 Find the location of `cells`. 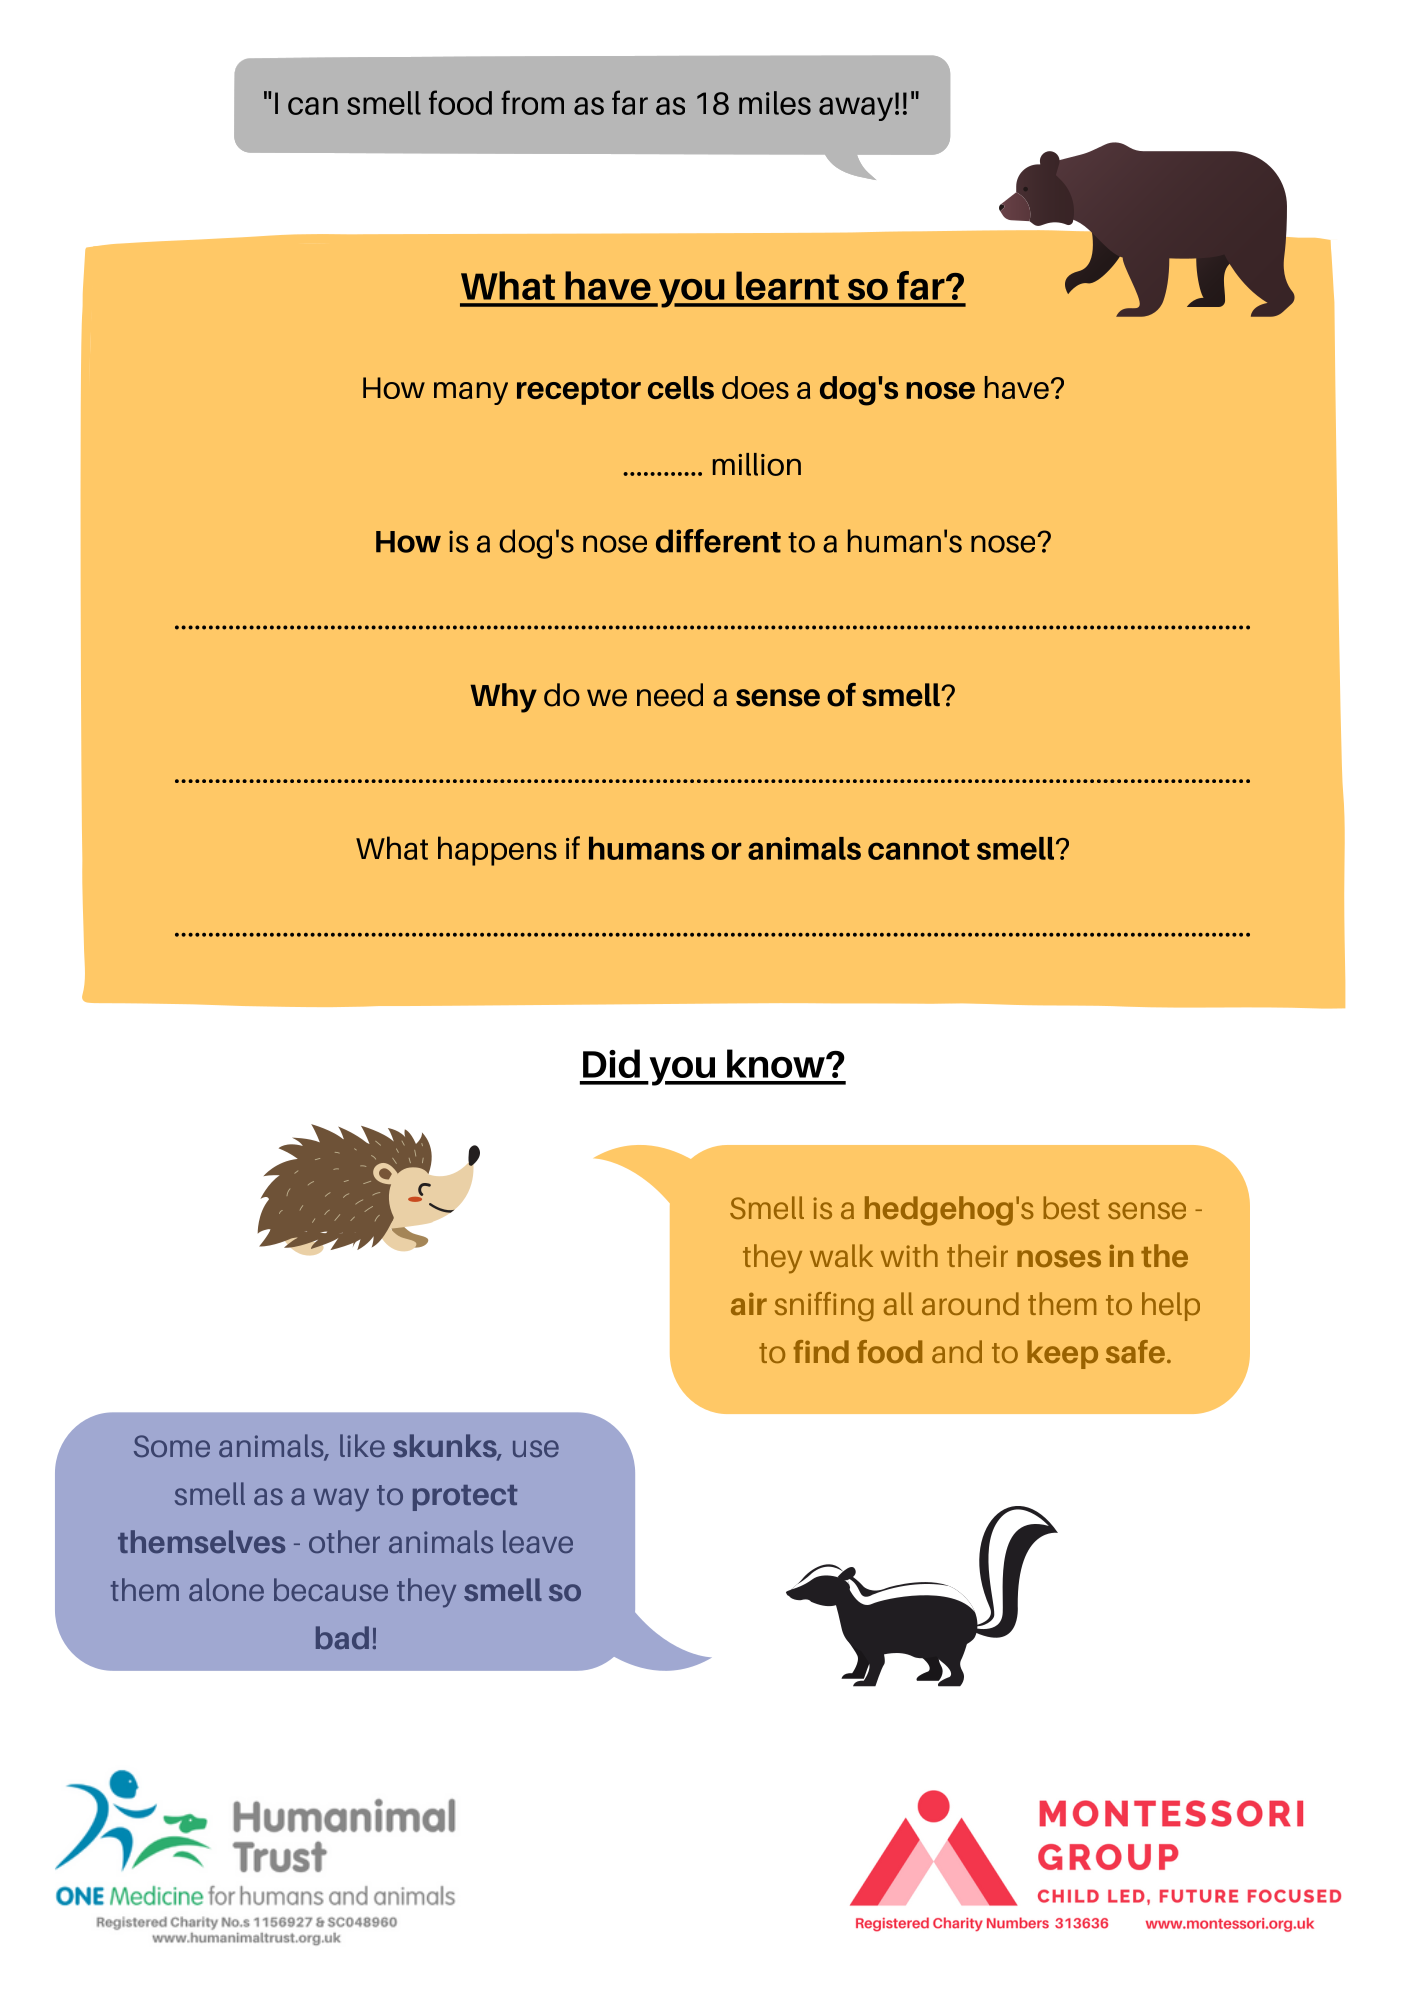

cells is located at coordinates (681, 387).
